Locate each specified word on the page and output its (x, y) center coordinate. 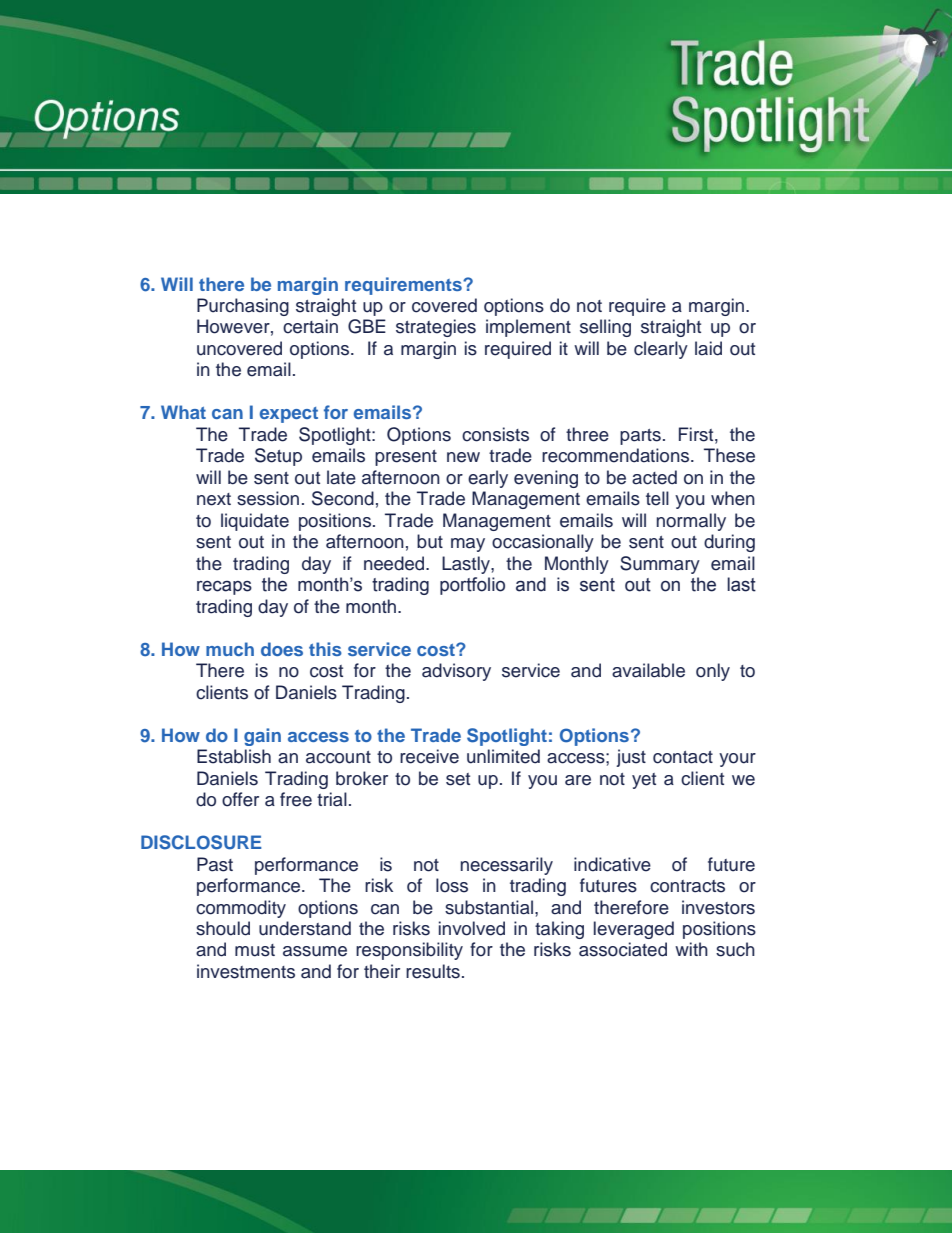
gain (262, 737)
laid (708, 348)
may (468, 545)
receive (429, 756)
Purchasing (243, 307)
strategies (436, 328)
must (255, 950)
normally (691, 522)
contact (683, 757)
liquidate (255, 522)
